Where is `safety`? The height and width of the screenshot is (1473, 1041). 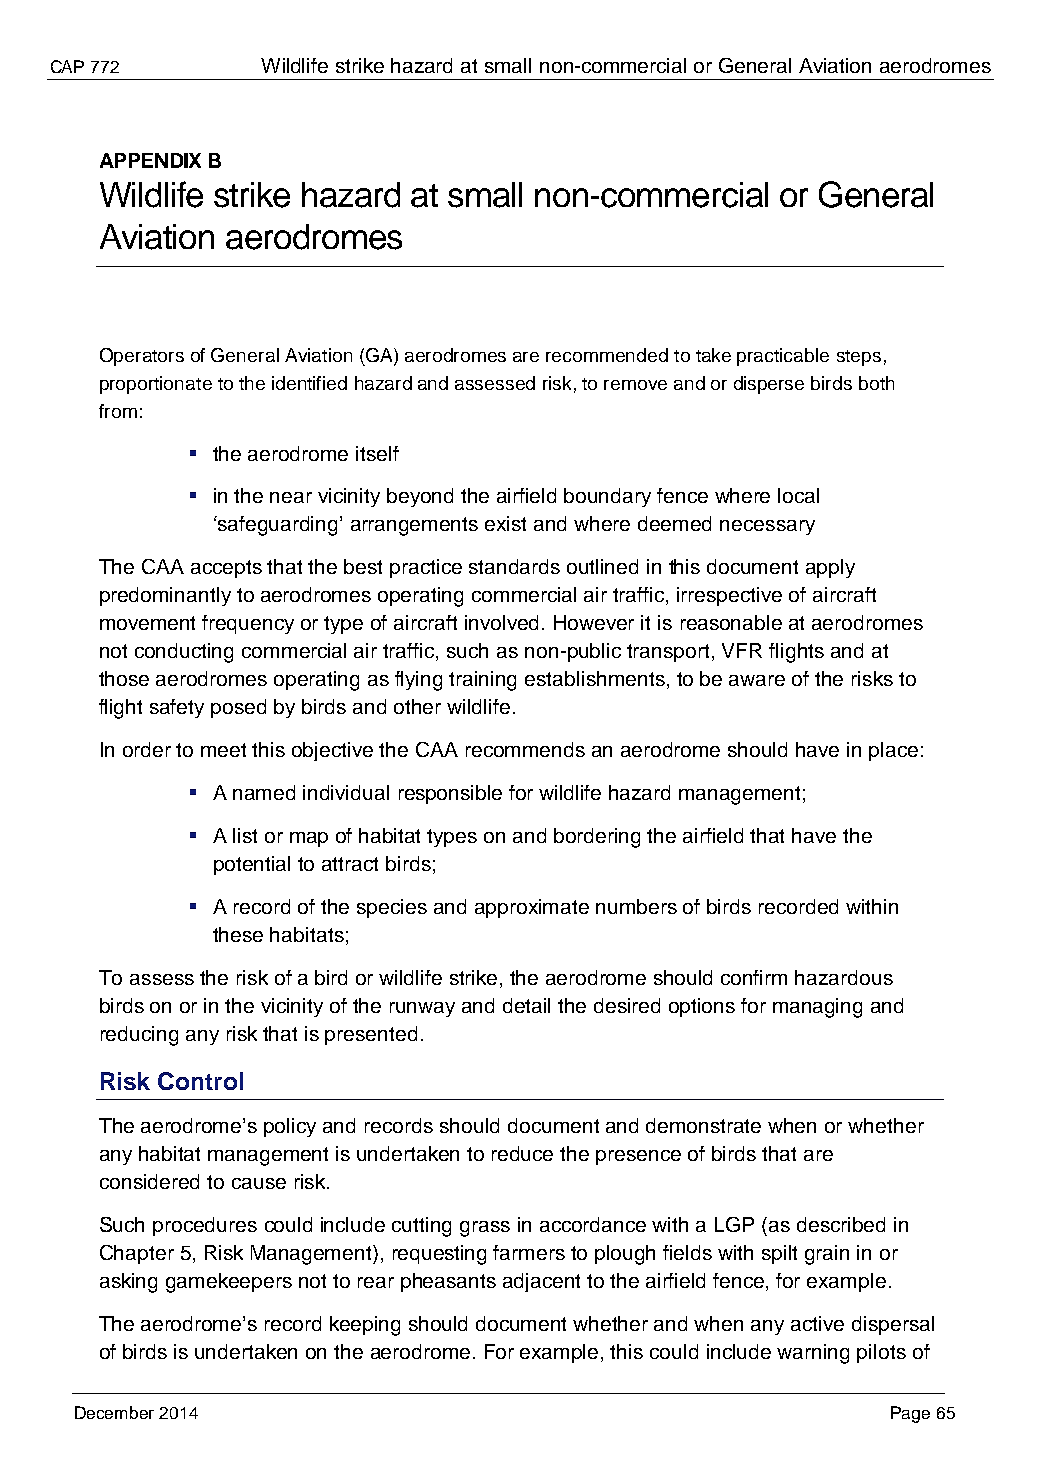
safety is located at coordinates (177, 708).
